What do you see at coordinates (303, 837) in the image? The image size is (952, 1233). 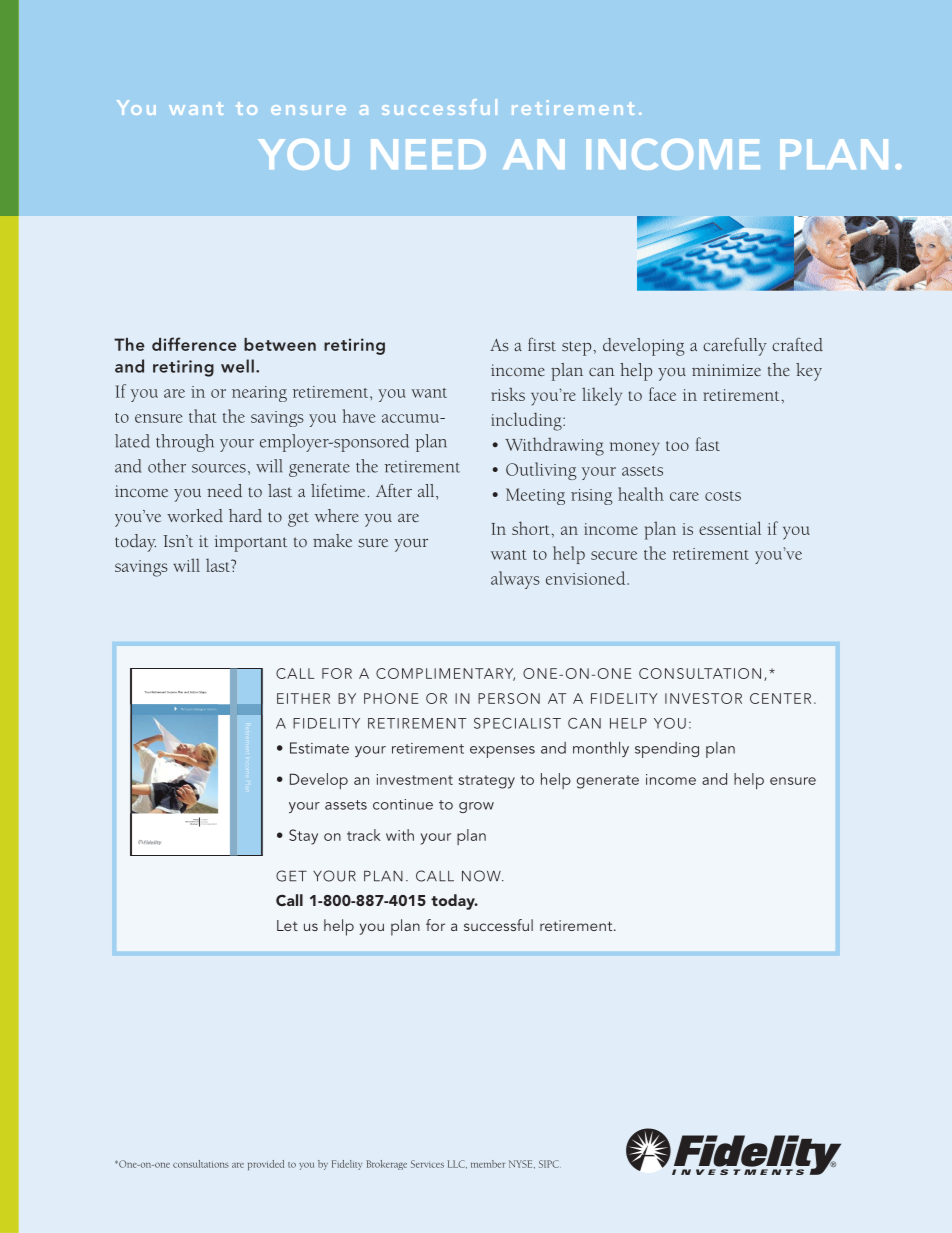 I see `Stay` at bounding box center [303, 837].
